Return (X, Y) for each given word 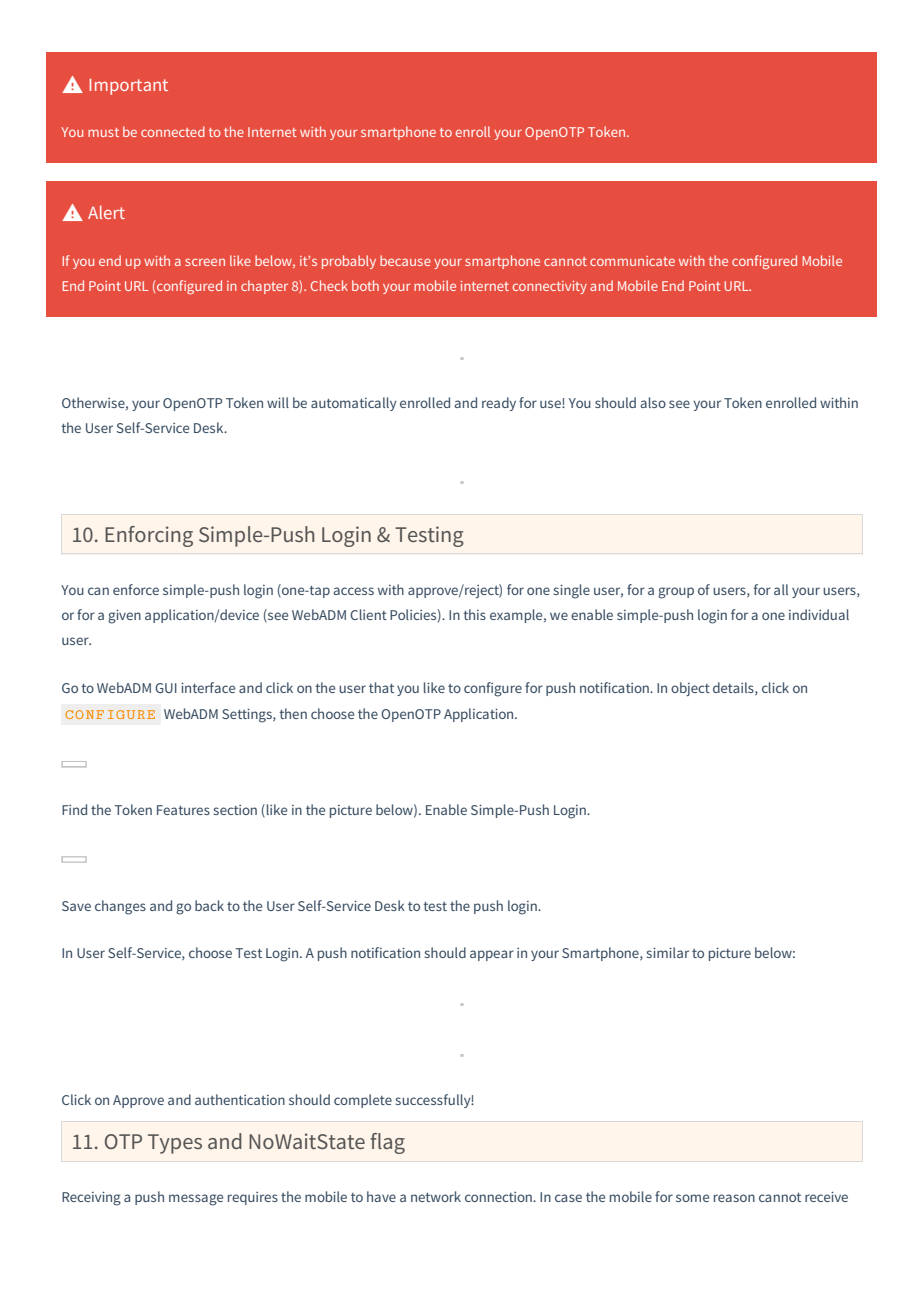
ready (499, 404)
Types (175, 1144)
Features (183, 810)
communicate (632, 261)
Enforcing (149, 536)
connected (173, 131)
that (381, 687)
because (405, 260)
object (690, 689)
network (436, 1196)
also (653, 402)
